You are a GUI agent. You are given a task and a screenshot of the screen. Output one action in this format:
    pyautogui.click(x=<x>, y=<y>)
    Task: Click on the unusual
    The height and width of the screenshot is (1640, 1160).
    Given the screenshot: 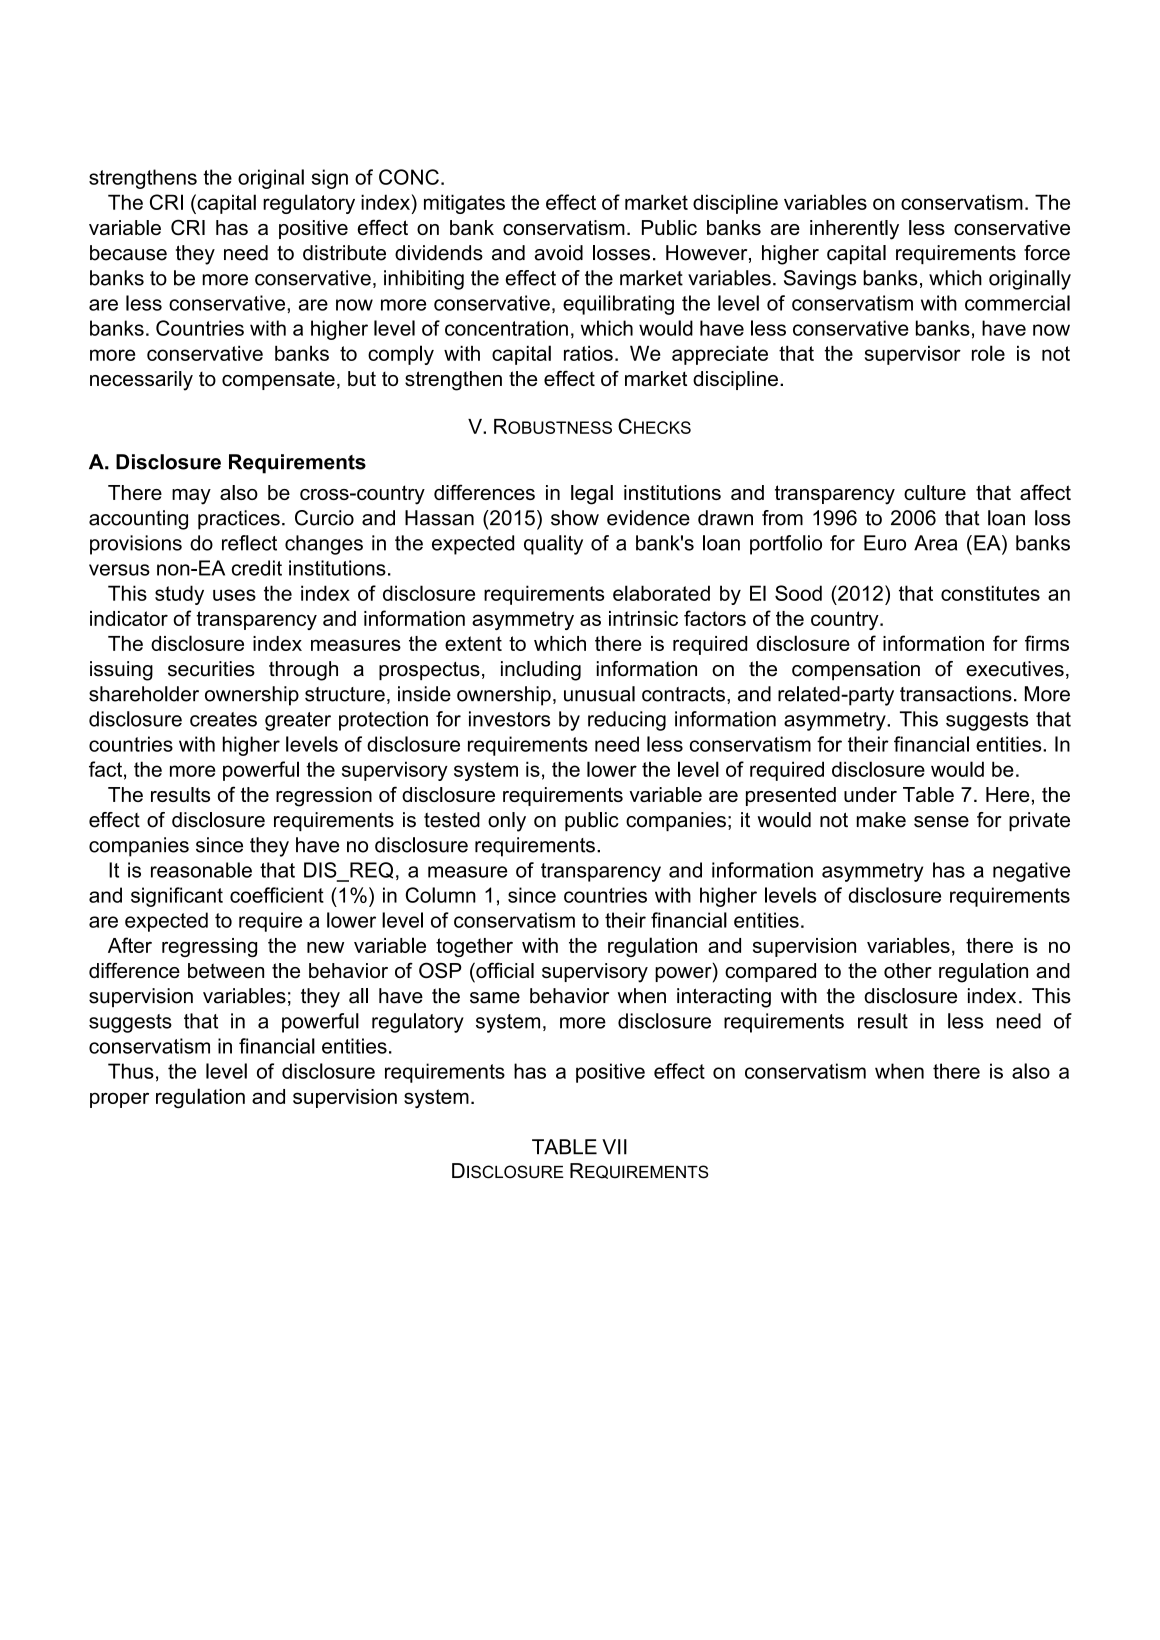 What is the action you would take?
    pyautogui.click(x=599, y=694)
